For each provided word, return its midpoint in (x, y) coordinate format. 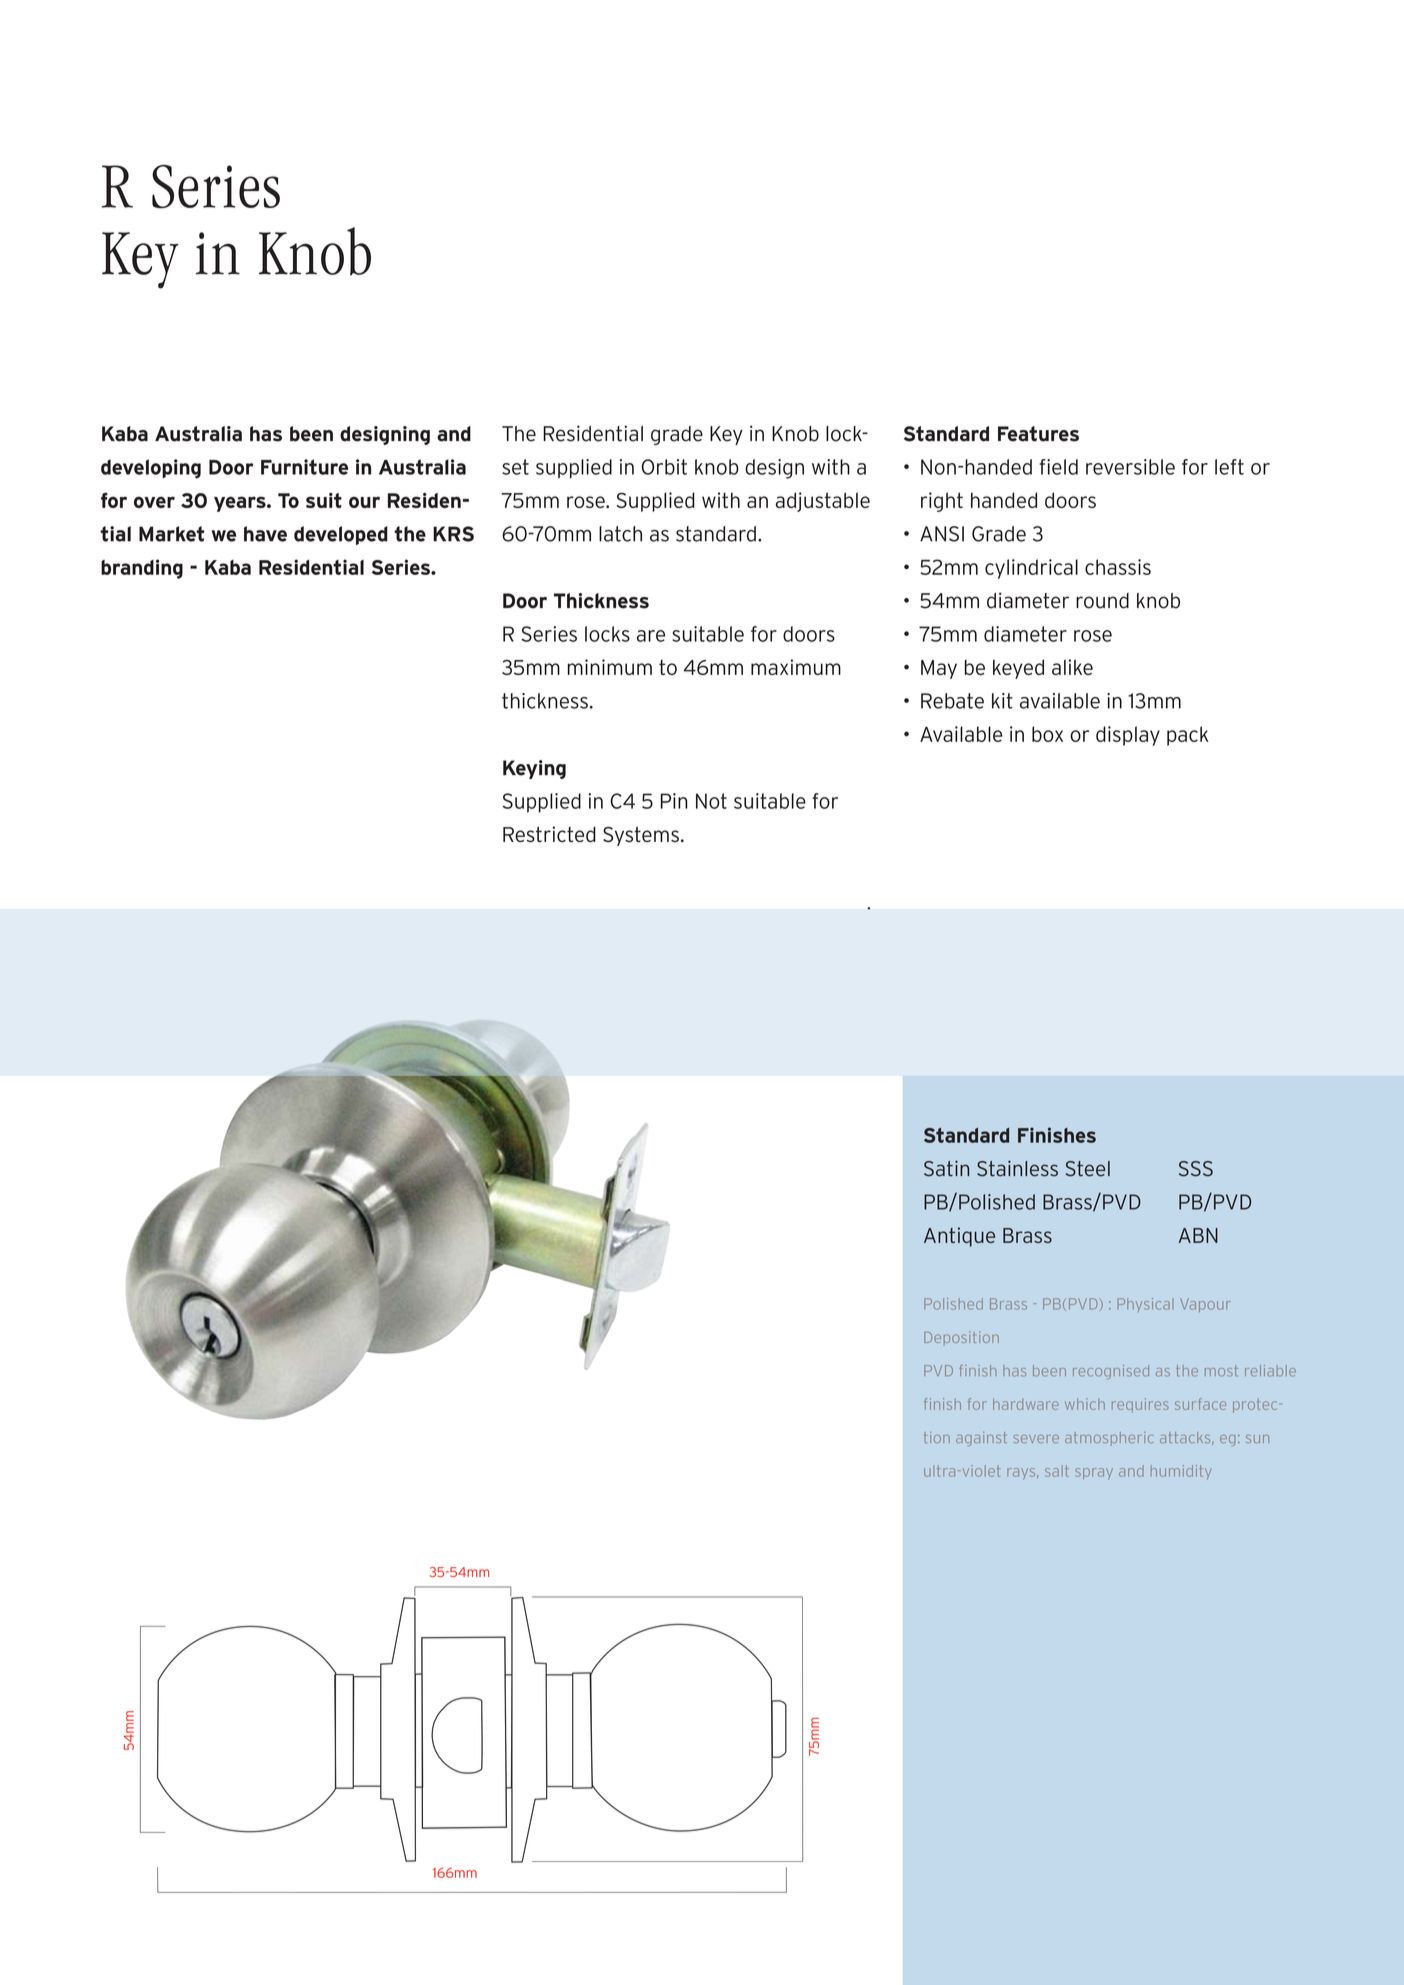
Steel (1088, 1169)
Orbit (664, 467)
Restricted (549, 834)
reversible (1130, 467)
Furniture (304, 467)
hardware (1026, 1404)
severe (1036, 1439)
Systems (641, 836)
